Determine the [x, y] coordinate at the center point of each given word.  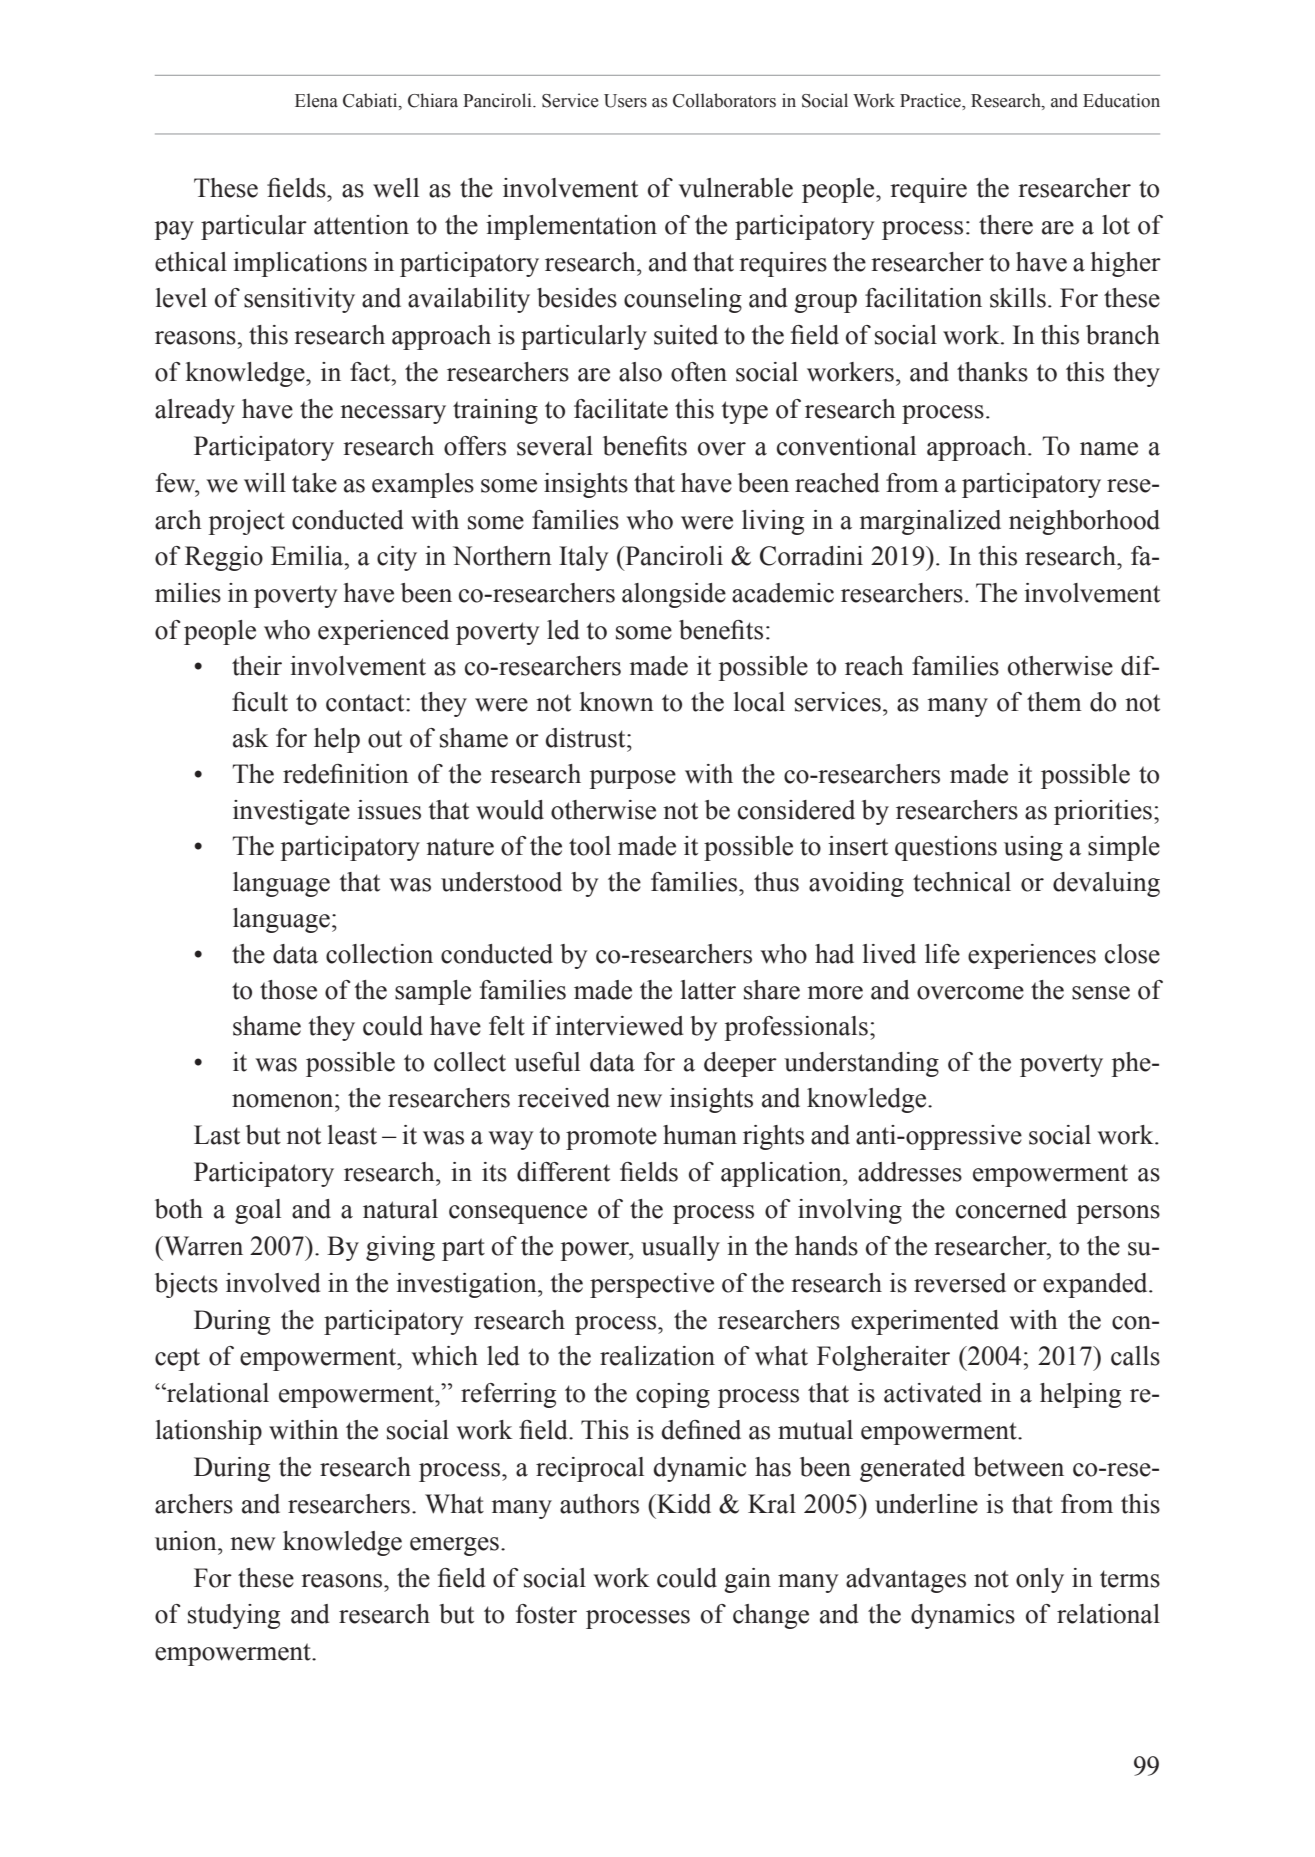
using [1033, 848]
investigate [291, 812]
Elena [316, 100]
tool [590, 846]
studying [234, 1616]
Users [625, 101]
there [1006, 225]
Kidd [683, 1504]
